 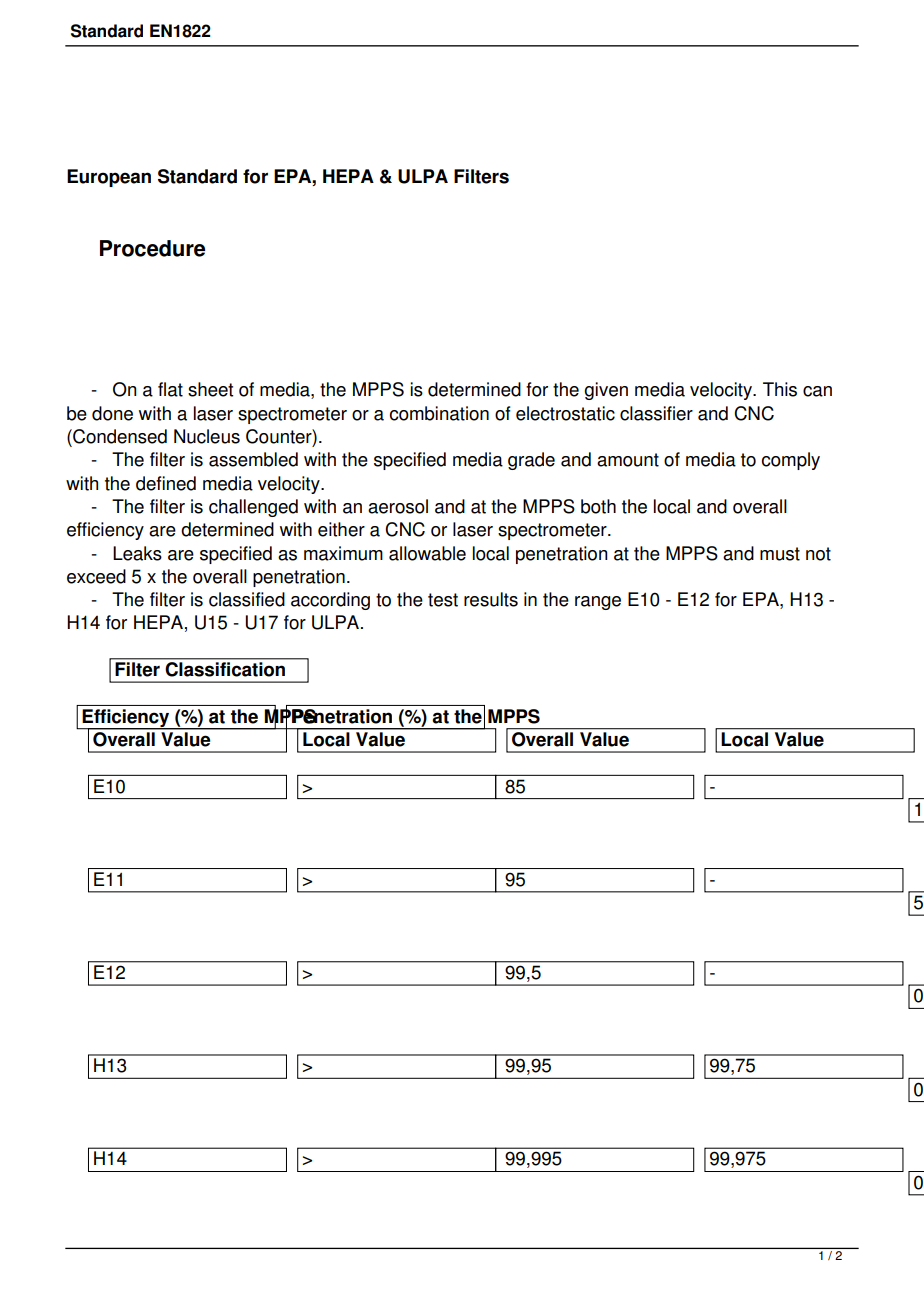 I want to click on European, so click(x=109, y=178).
